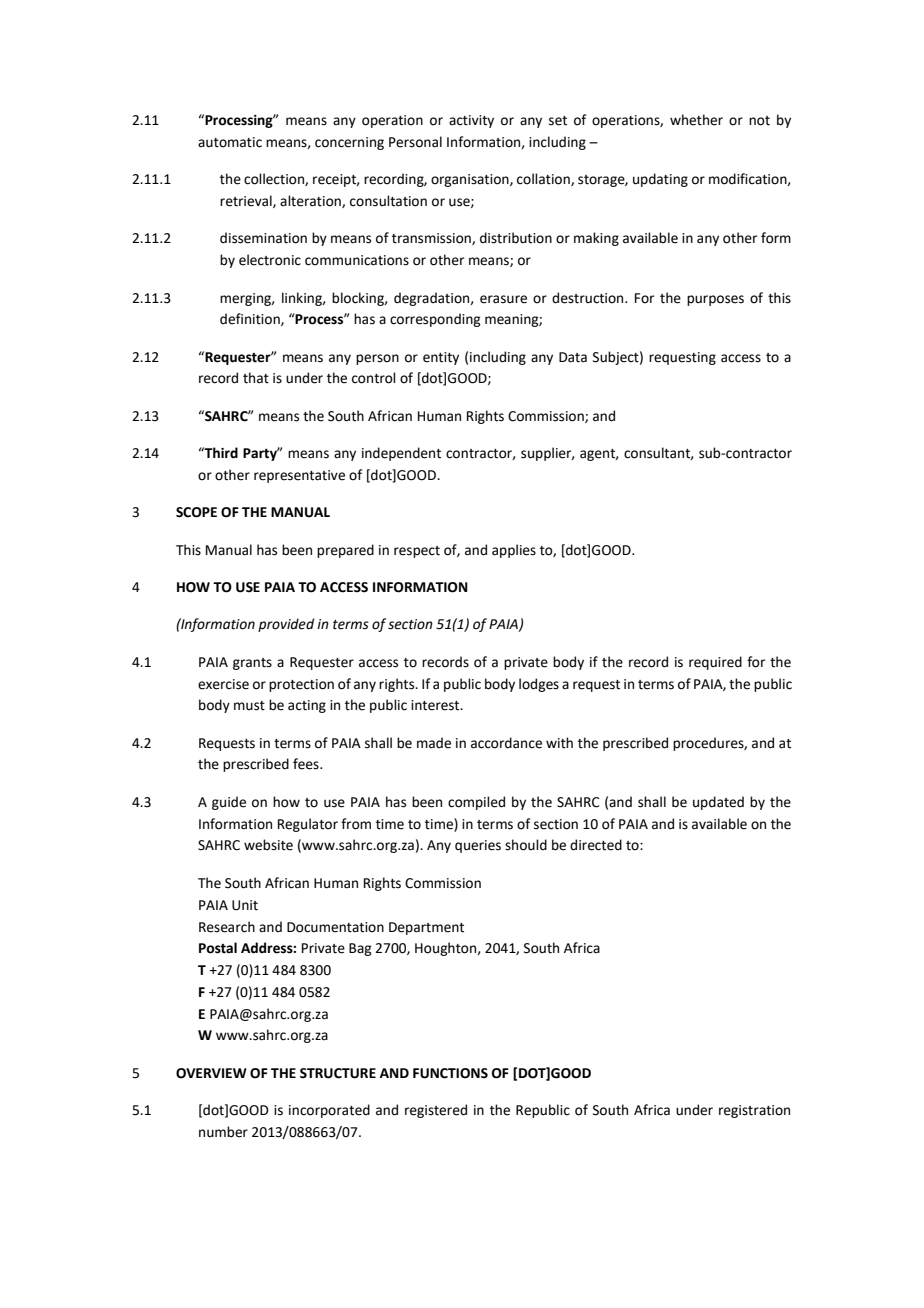 The image size is (924, 1308). What do you see at coordinates (471, 121) in the image?
I see `activity` at bounding box center [471, 121].
